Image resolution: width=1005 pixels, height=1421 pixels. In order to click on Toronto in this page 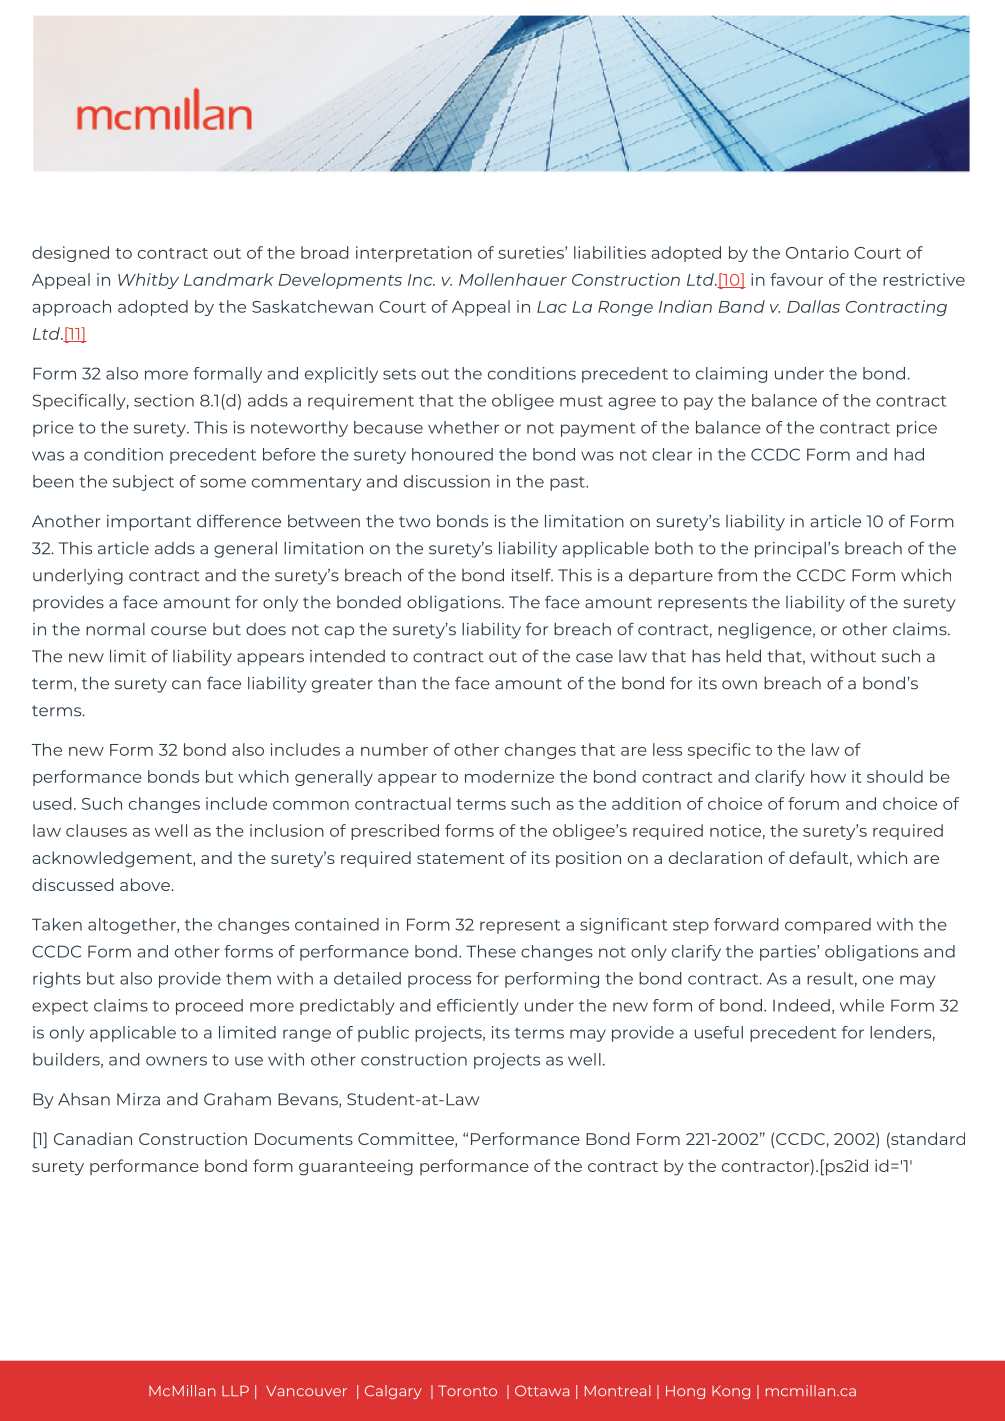, I will do `click(467, 1390)`.
